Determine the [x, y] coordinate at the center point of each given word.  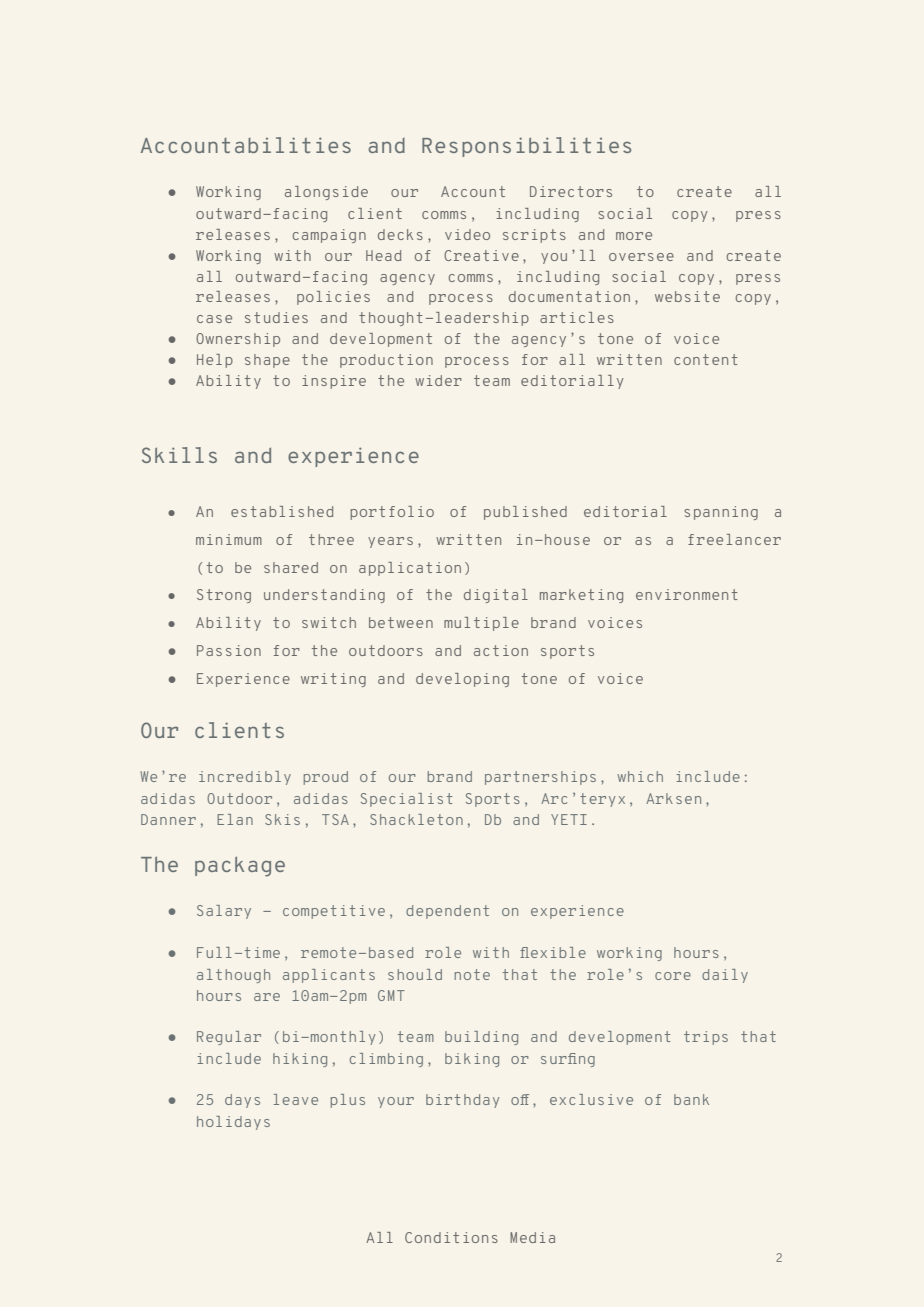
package [240, 866]
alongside [326, 193]
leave [296, 1099]
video [467, 234]
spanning [721, 513]
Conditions [451, 1237]
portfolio [392, 513]
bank [691, 1099]
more [634, 236]
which [640, 776]
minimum [229, 539]
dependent [447, 912]
